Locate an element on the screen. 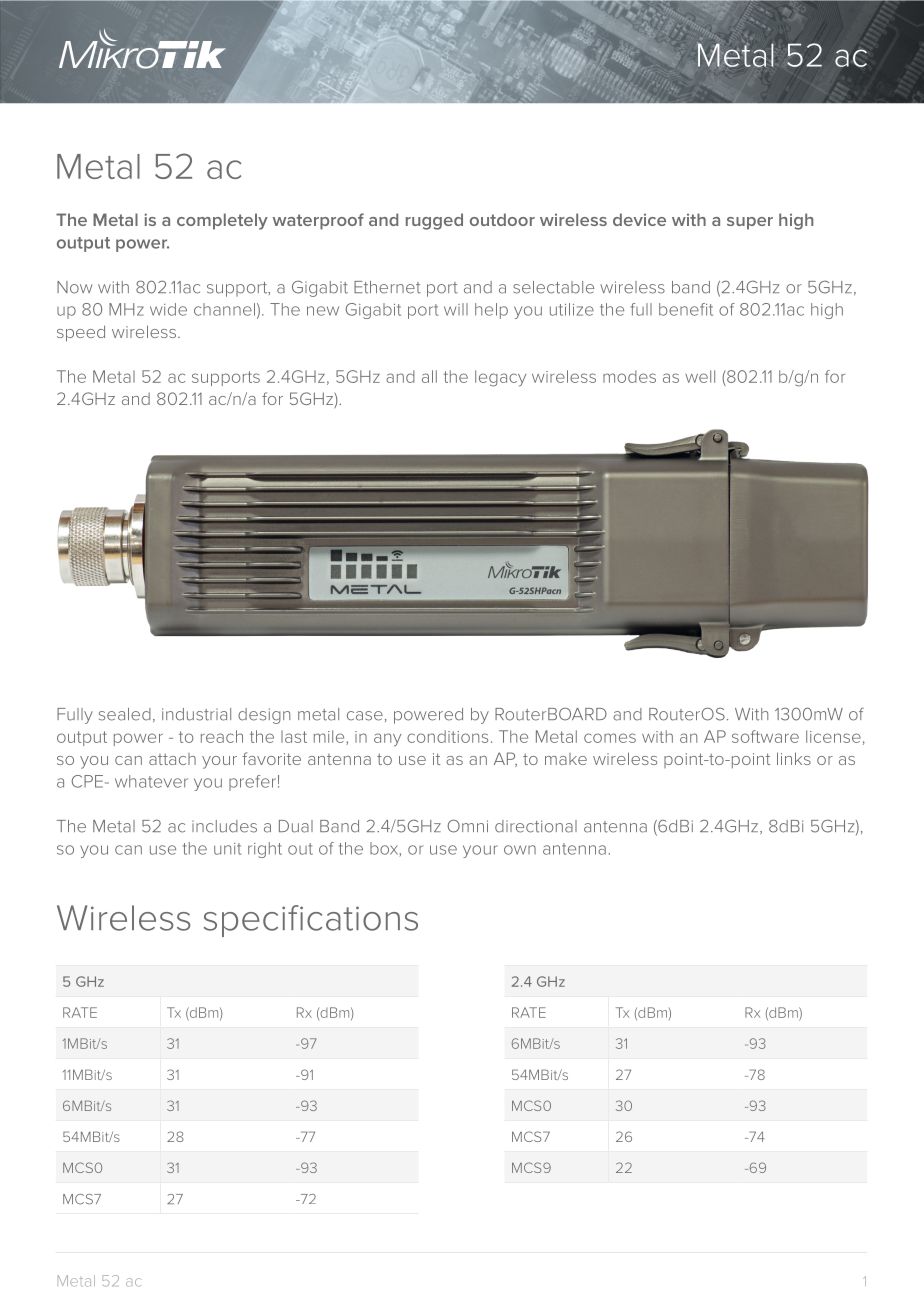 The width and height of the screenshot is (924, 1308). legacy is located at coordinates (500, 378).
